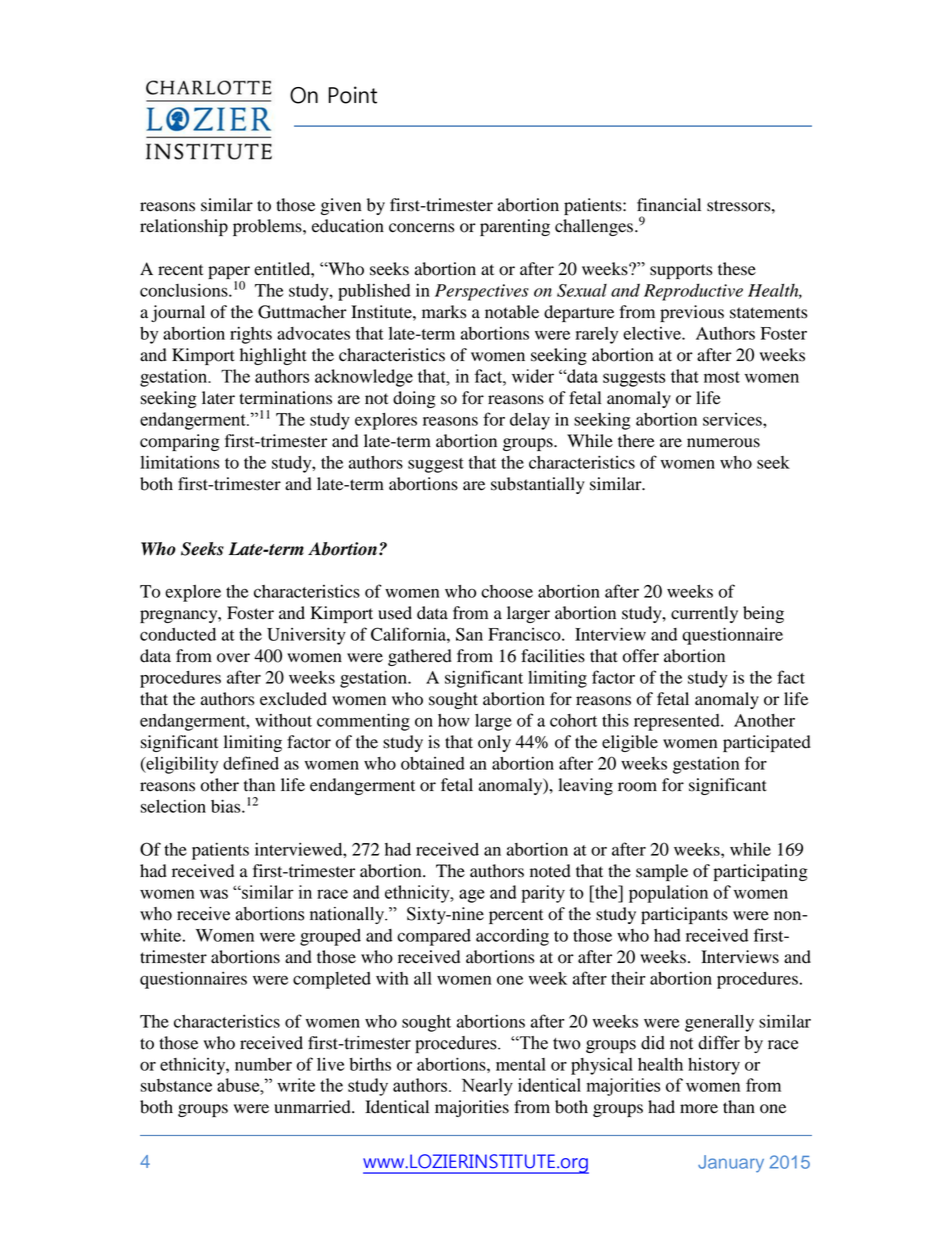 Image resolution: width=952 pixels, height=1233 pixels. What do you see at coordinates (487, 1087) in the screenshot?
I see `Nearly` at bounding box center [487, 1087].
